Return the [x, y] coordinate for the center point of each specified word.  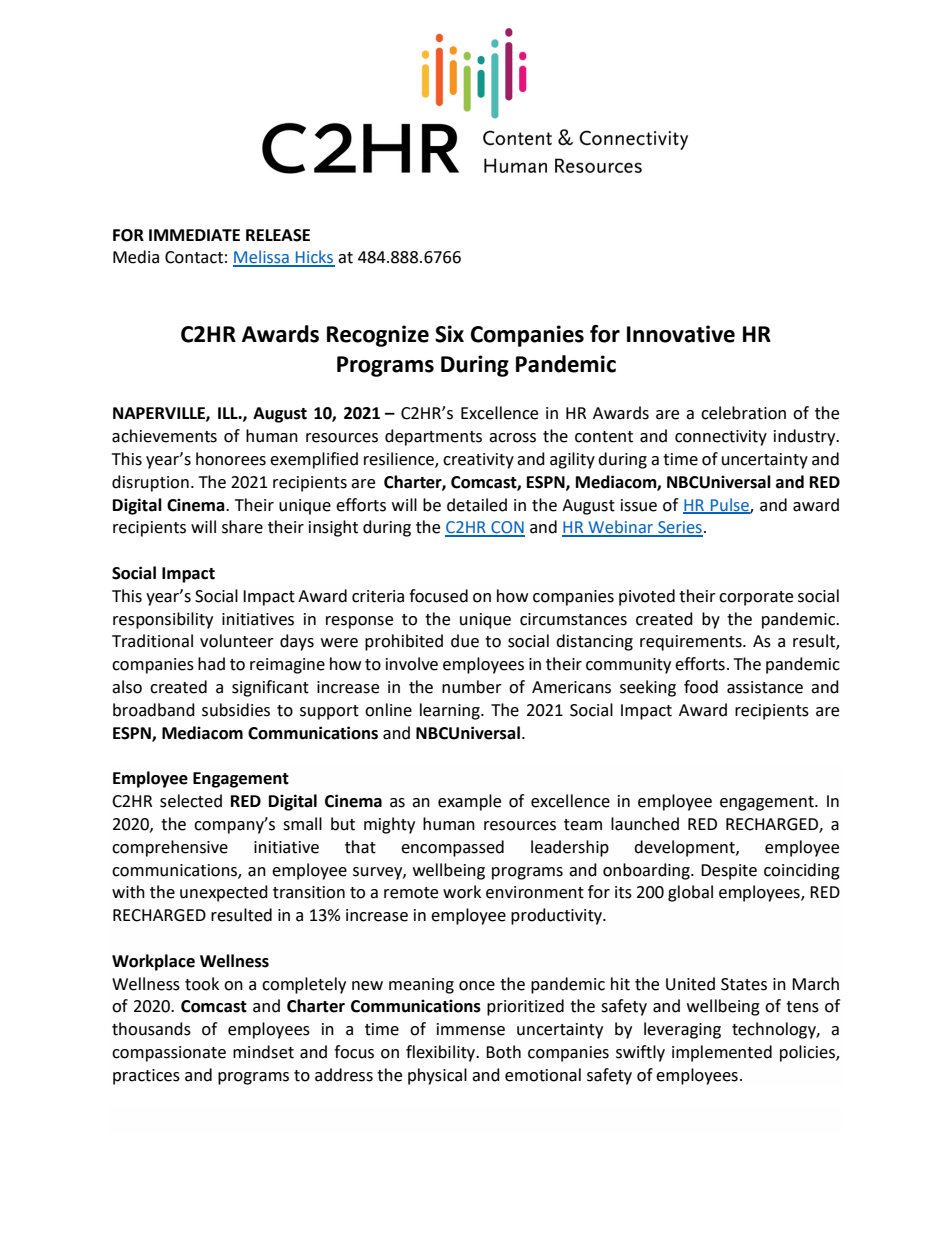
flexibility [442, 1053]
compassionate [169, 1054]
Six [449, 334]
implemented [722, 1053]
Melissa [262, 258]
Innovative [681, 334]
